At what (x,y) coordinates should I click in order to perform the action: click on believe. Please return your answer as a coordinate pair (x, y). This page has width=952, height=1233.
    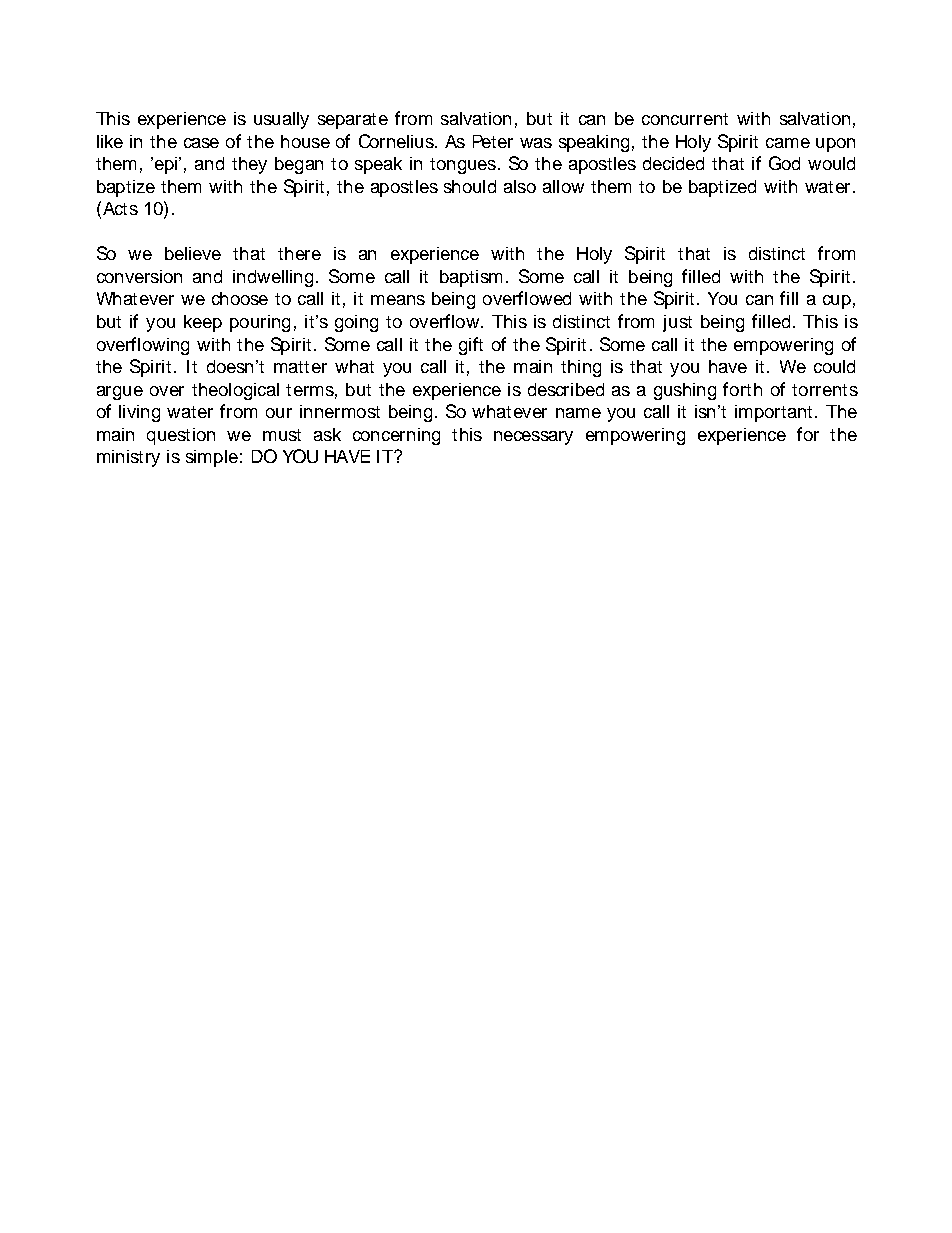
    Looking at the image, I should click on (193, 253).
